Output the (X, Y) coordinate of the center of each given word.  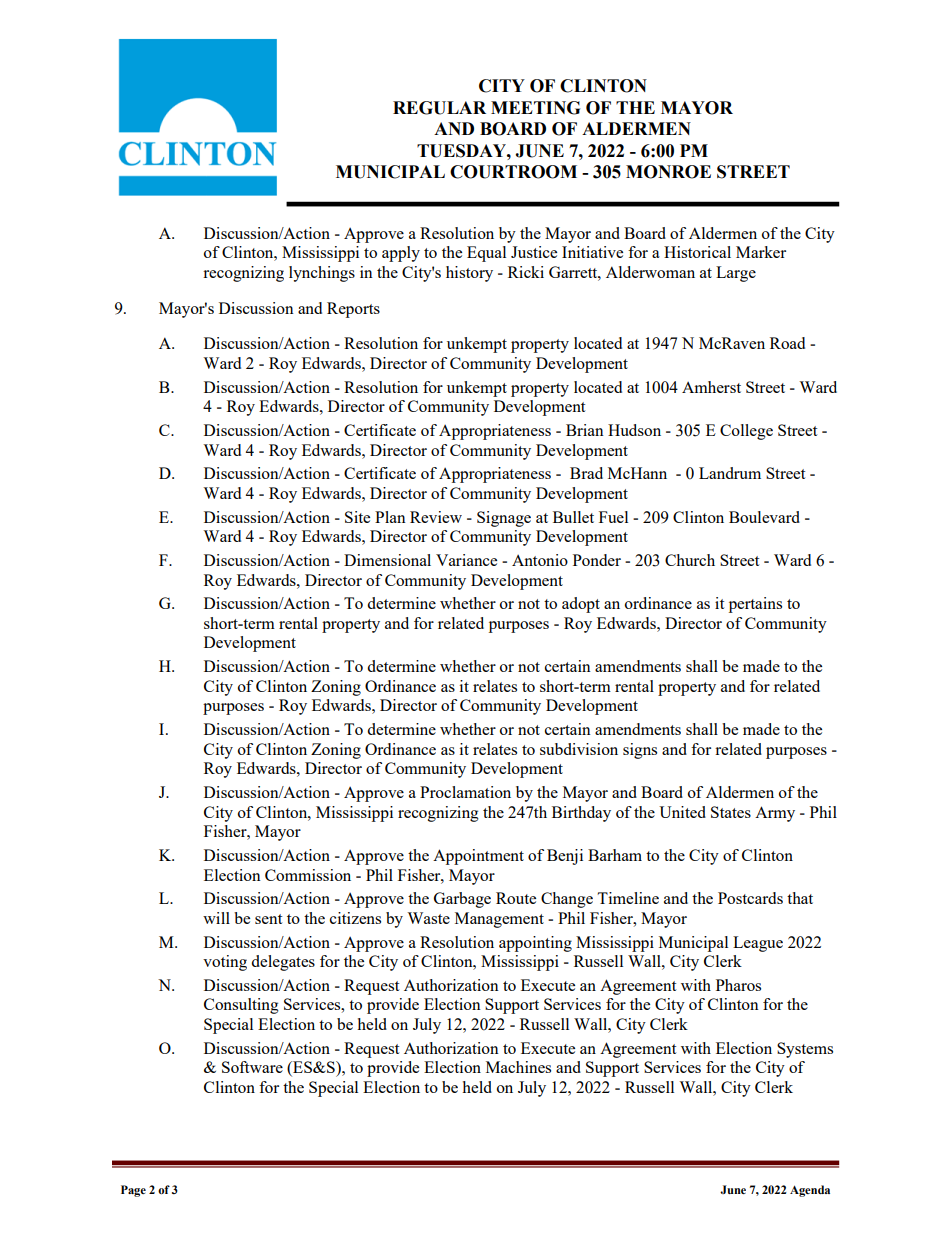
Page (133, 1191)
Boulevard (764, 517)
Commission (308, 875)
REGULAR (439, 108)
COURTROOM (513, 172)
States (731, 812)
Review (436, 517)
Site (357, 517)
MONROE (668, 172)
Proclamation (465, 792)
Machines (518, 1067)
